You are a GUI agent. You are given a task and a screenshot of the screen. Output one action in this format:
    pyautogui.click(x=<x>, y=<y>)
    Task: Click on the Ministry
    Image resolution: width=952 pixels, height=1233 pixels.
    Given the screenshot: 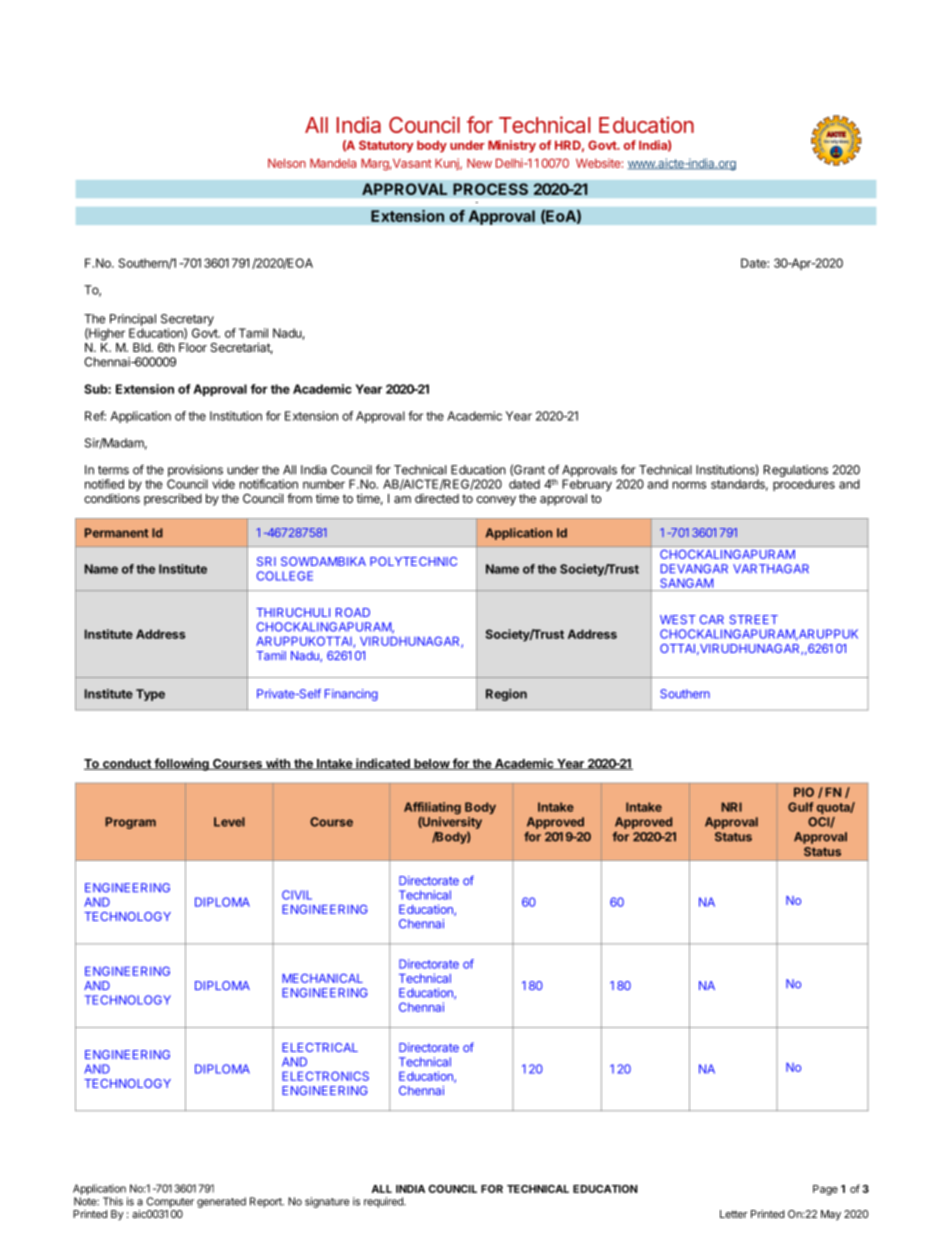 What is the action you would take?
    pyautogui.click(x=512, y=146)
